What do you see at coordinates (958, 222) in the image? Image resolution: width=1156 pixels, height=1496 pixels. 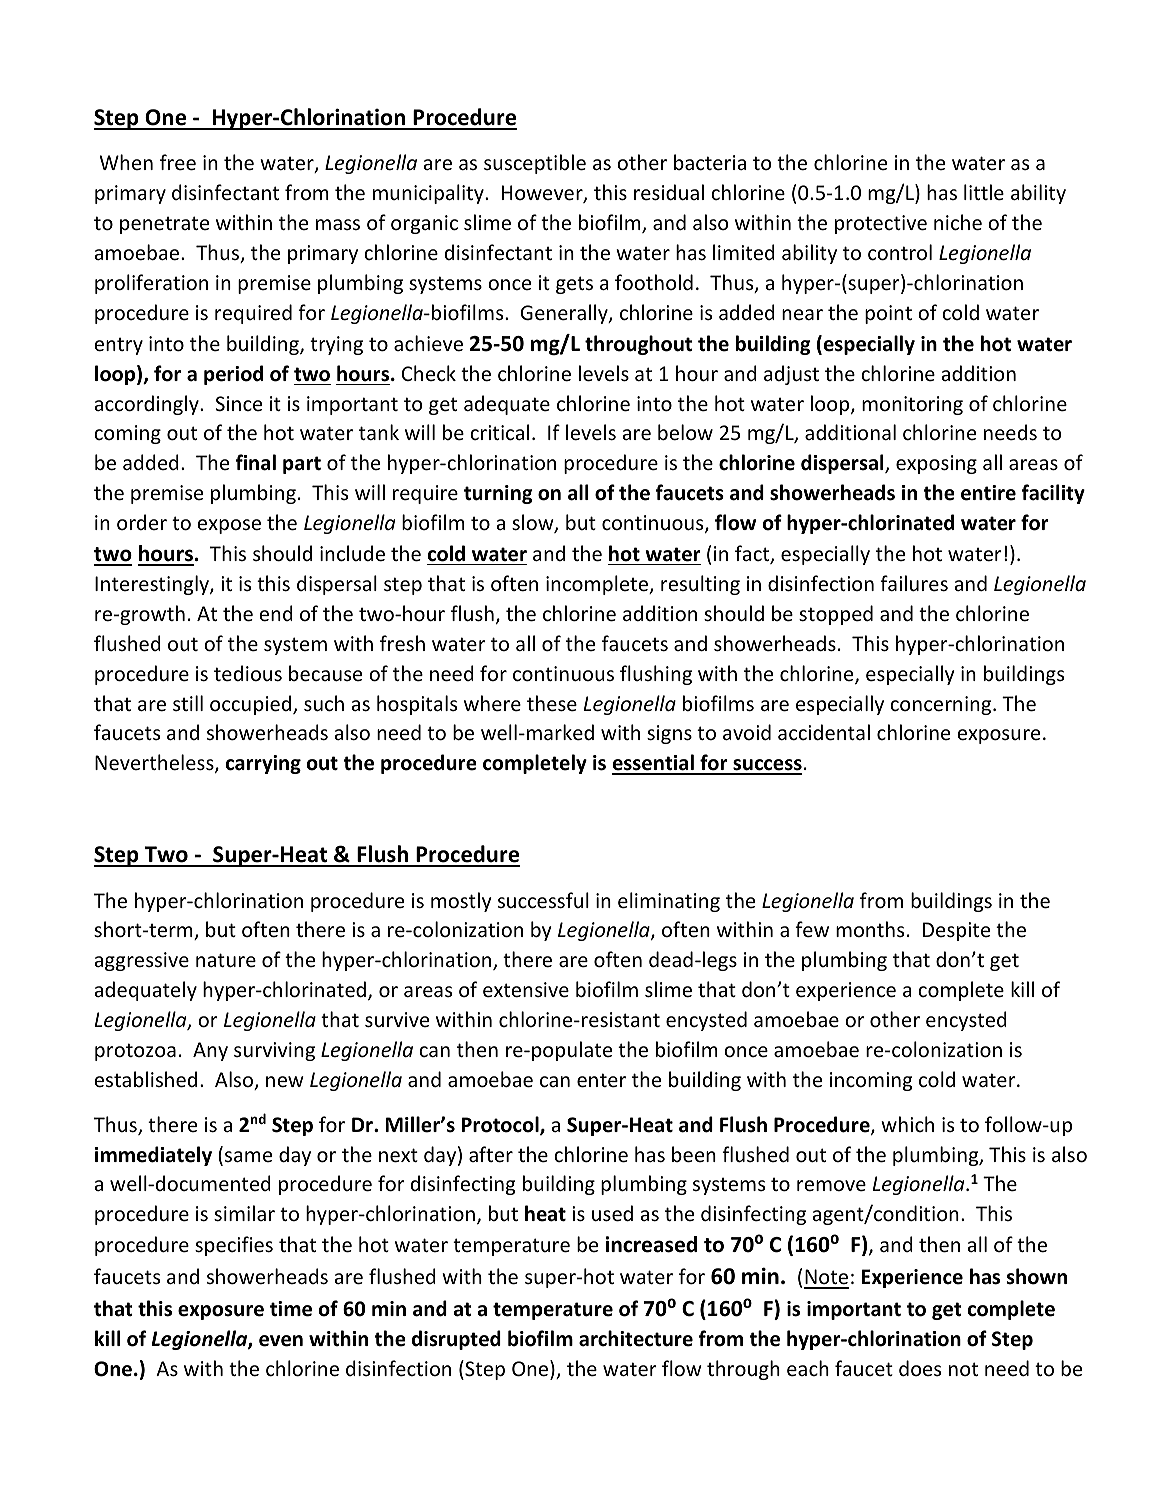 I see `niche` at bounding box center [958, 222].
